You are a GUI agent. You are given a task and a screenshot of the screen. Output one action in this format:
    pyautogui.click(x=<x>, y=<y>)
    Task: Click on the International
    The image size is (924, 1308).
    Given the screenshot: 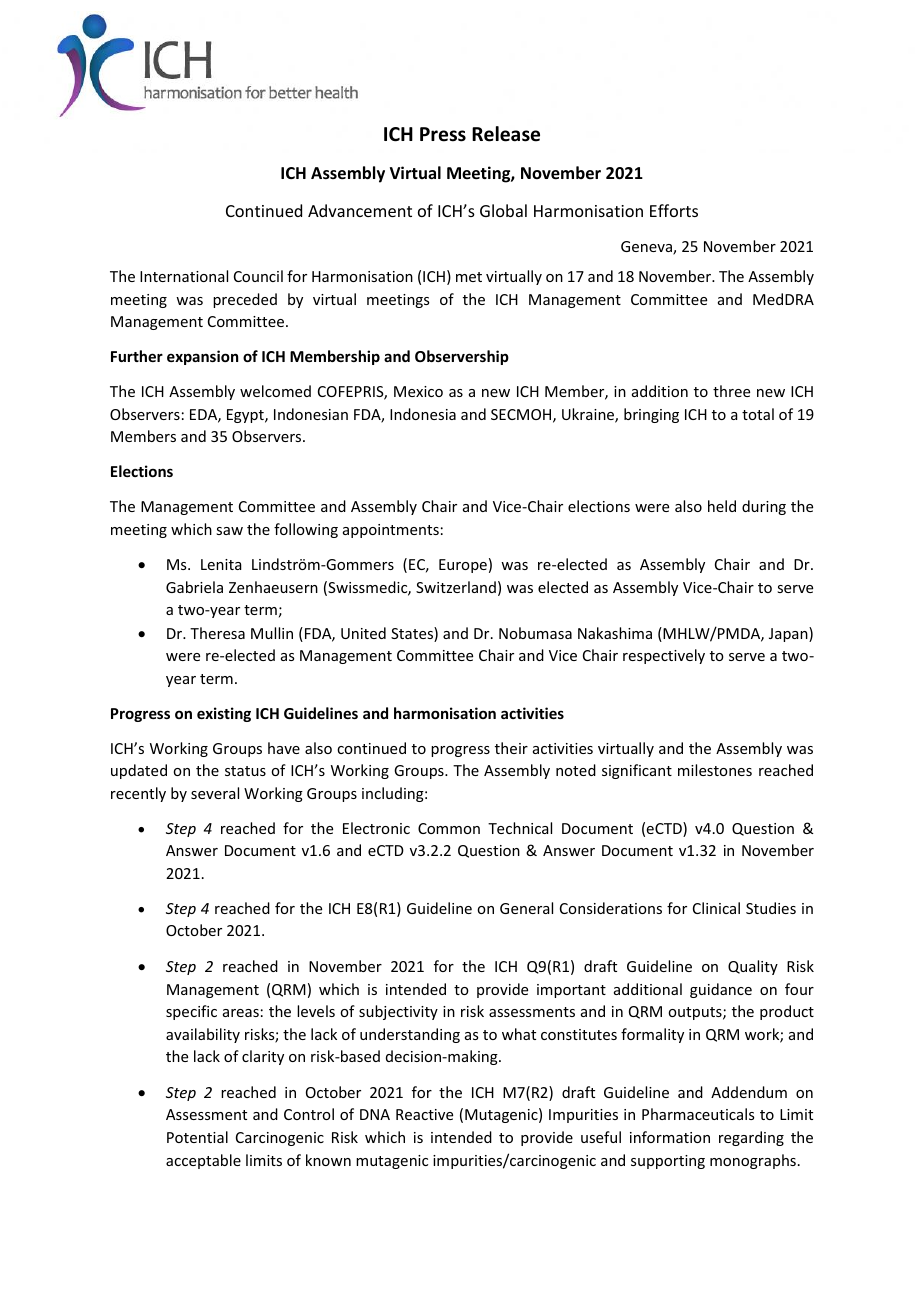 What is the action you would take?
    pyautogui.click(x=184, y=276)
